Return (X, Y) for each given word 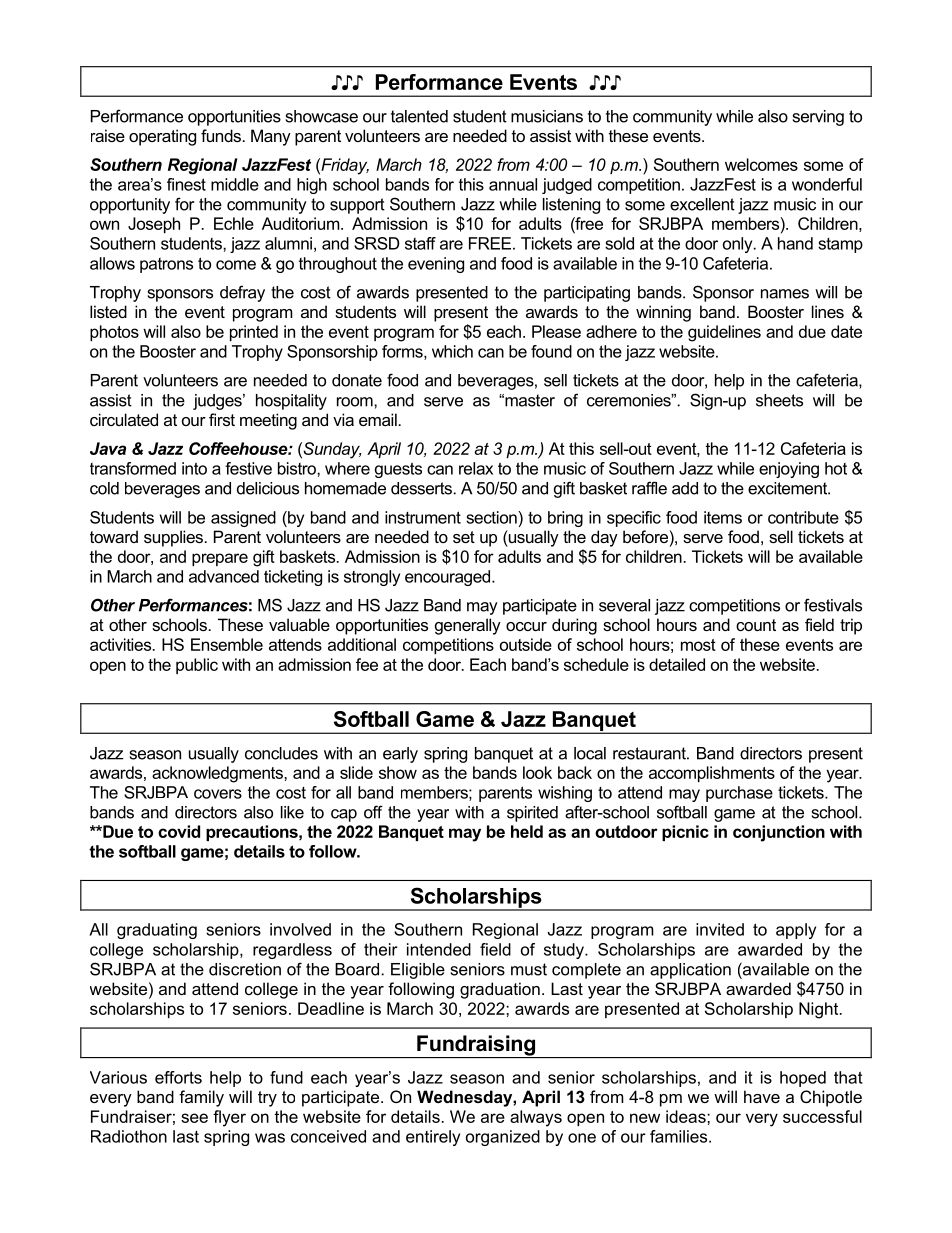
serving (818, 118)
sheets (779, 400)
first (222, 419)
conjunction (779, 833)
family (201, 1098)
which (452, 351)
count (756, 625)
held (527, 831)
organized (503, 1138)
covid (179, 831)
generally (468, 626)
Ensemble (227, 644)
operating (162, 137)
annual (513, 184)
